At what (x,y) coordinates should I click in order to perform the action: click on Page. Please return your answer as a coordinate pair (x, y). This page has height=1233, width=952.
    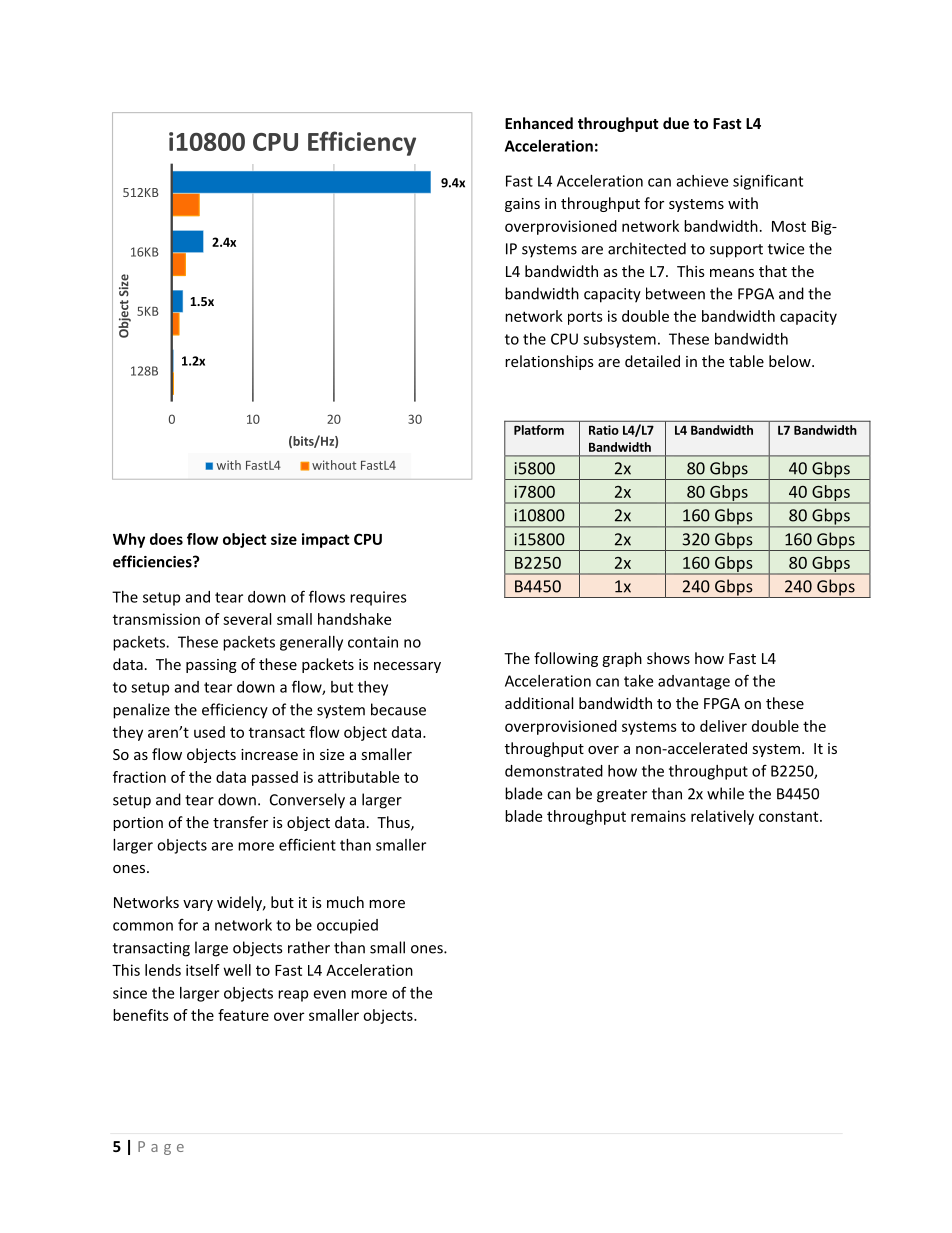
    Looking at the image, I should click on (161, 1148).
